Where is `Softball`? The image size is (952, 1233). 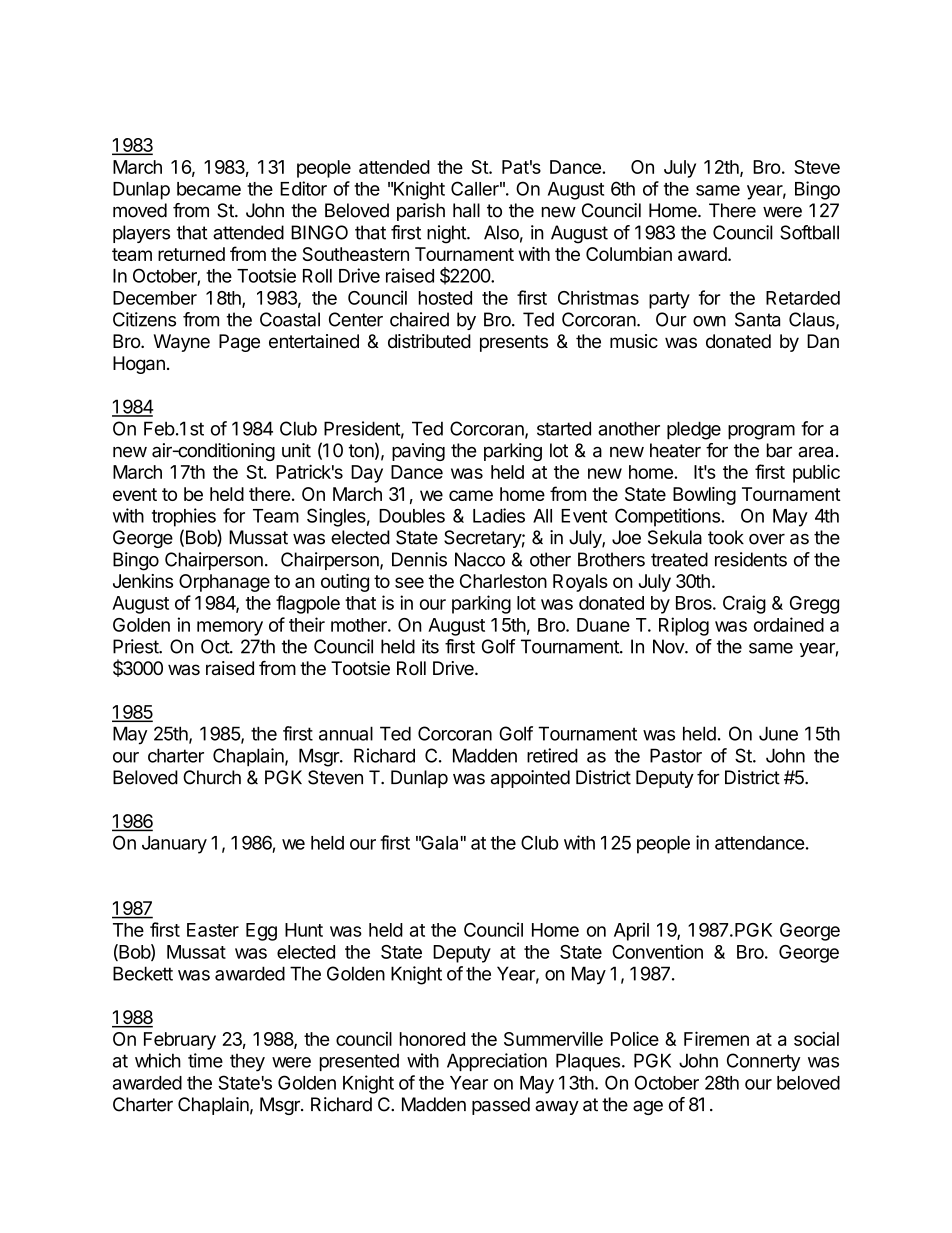
Softball is located at coordinates (809, 232).
